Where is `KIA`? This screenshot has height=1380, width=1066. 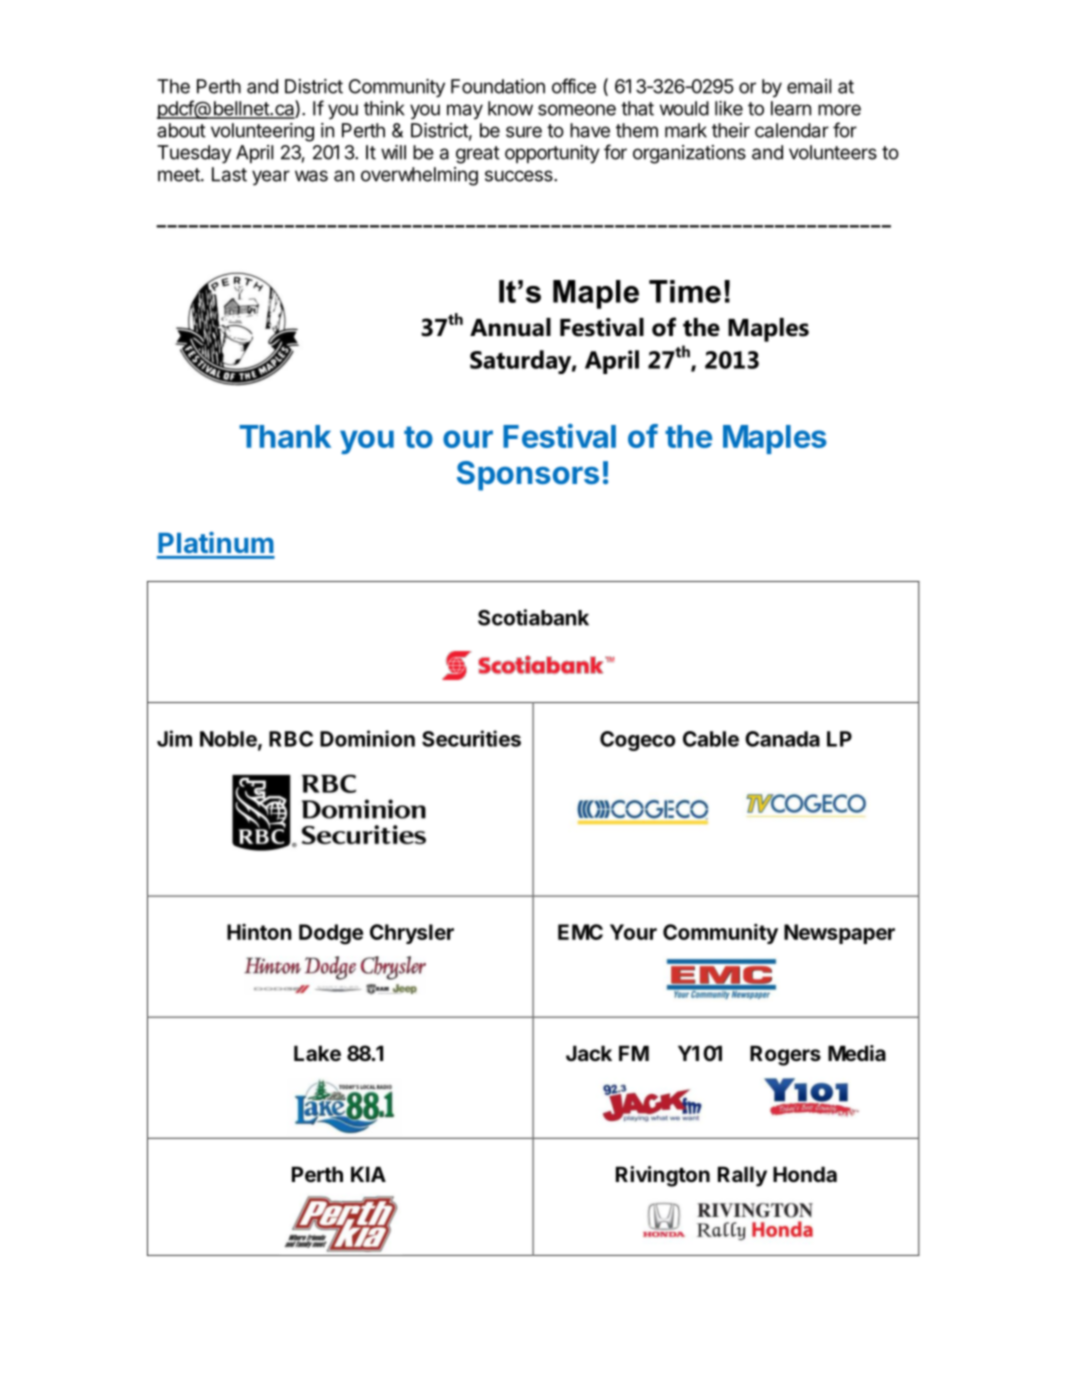 KIA is located at coordinates (368, 1174).
